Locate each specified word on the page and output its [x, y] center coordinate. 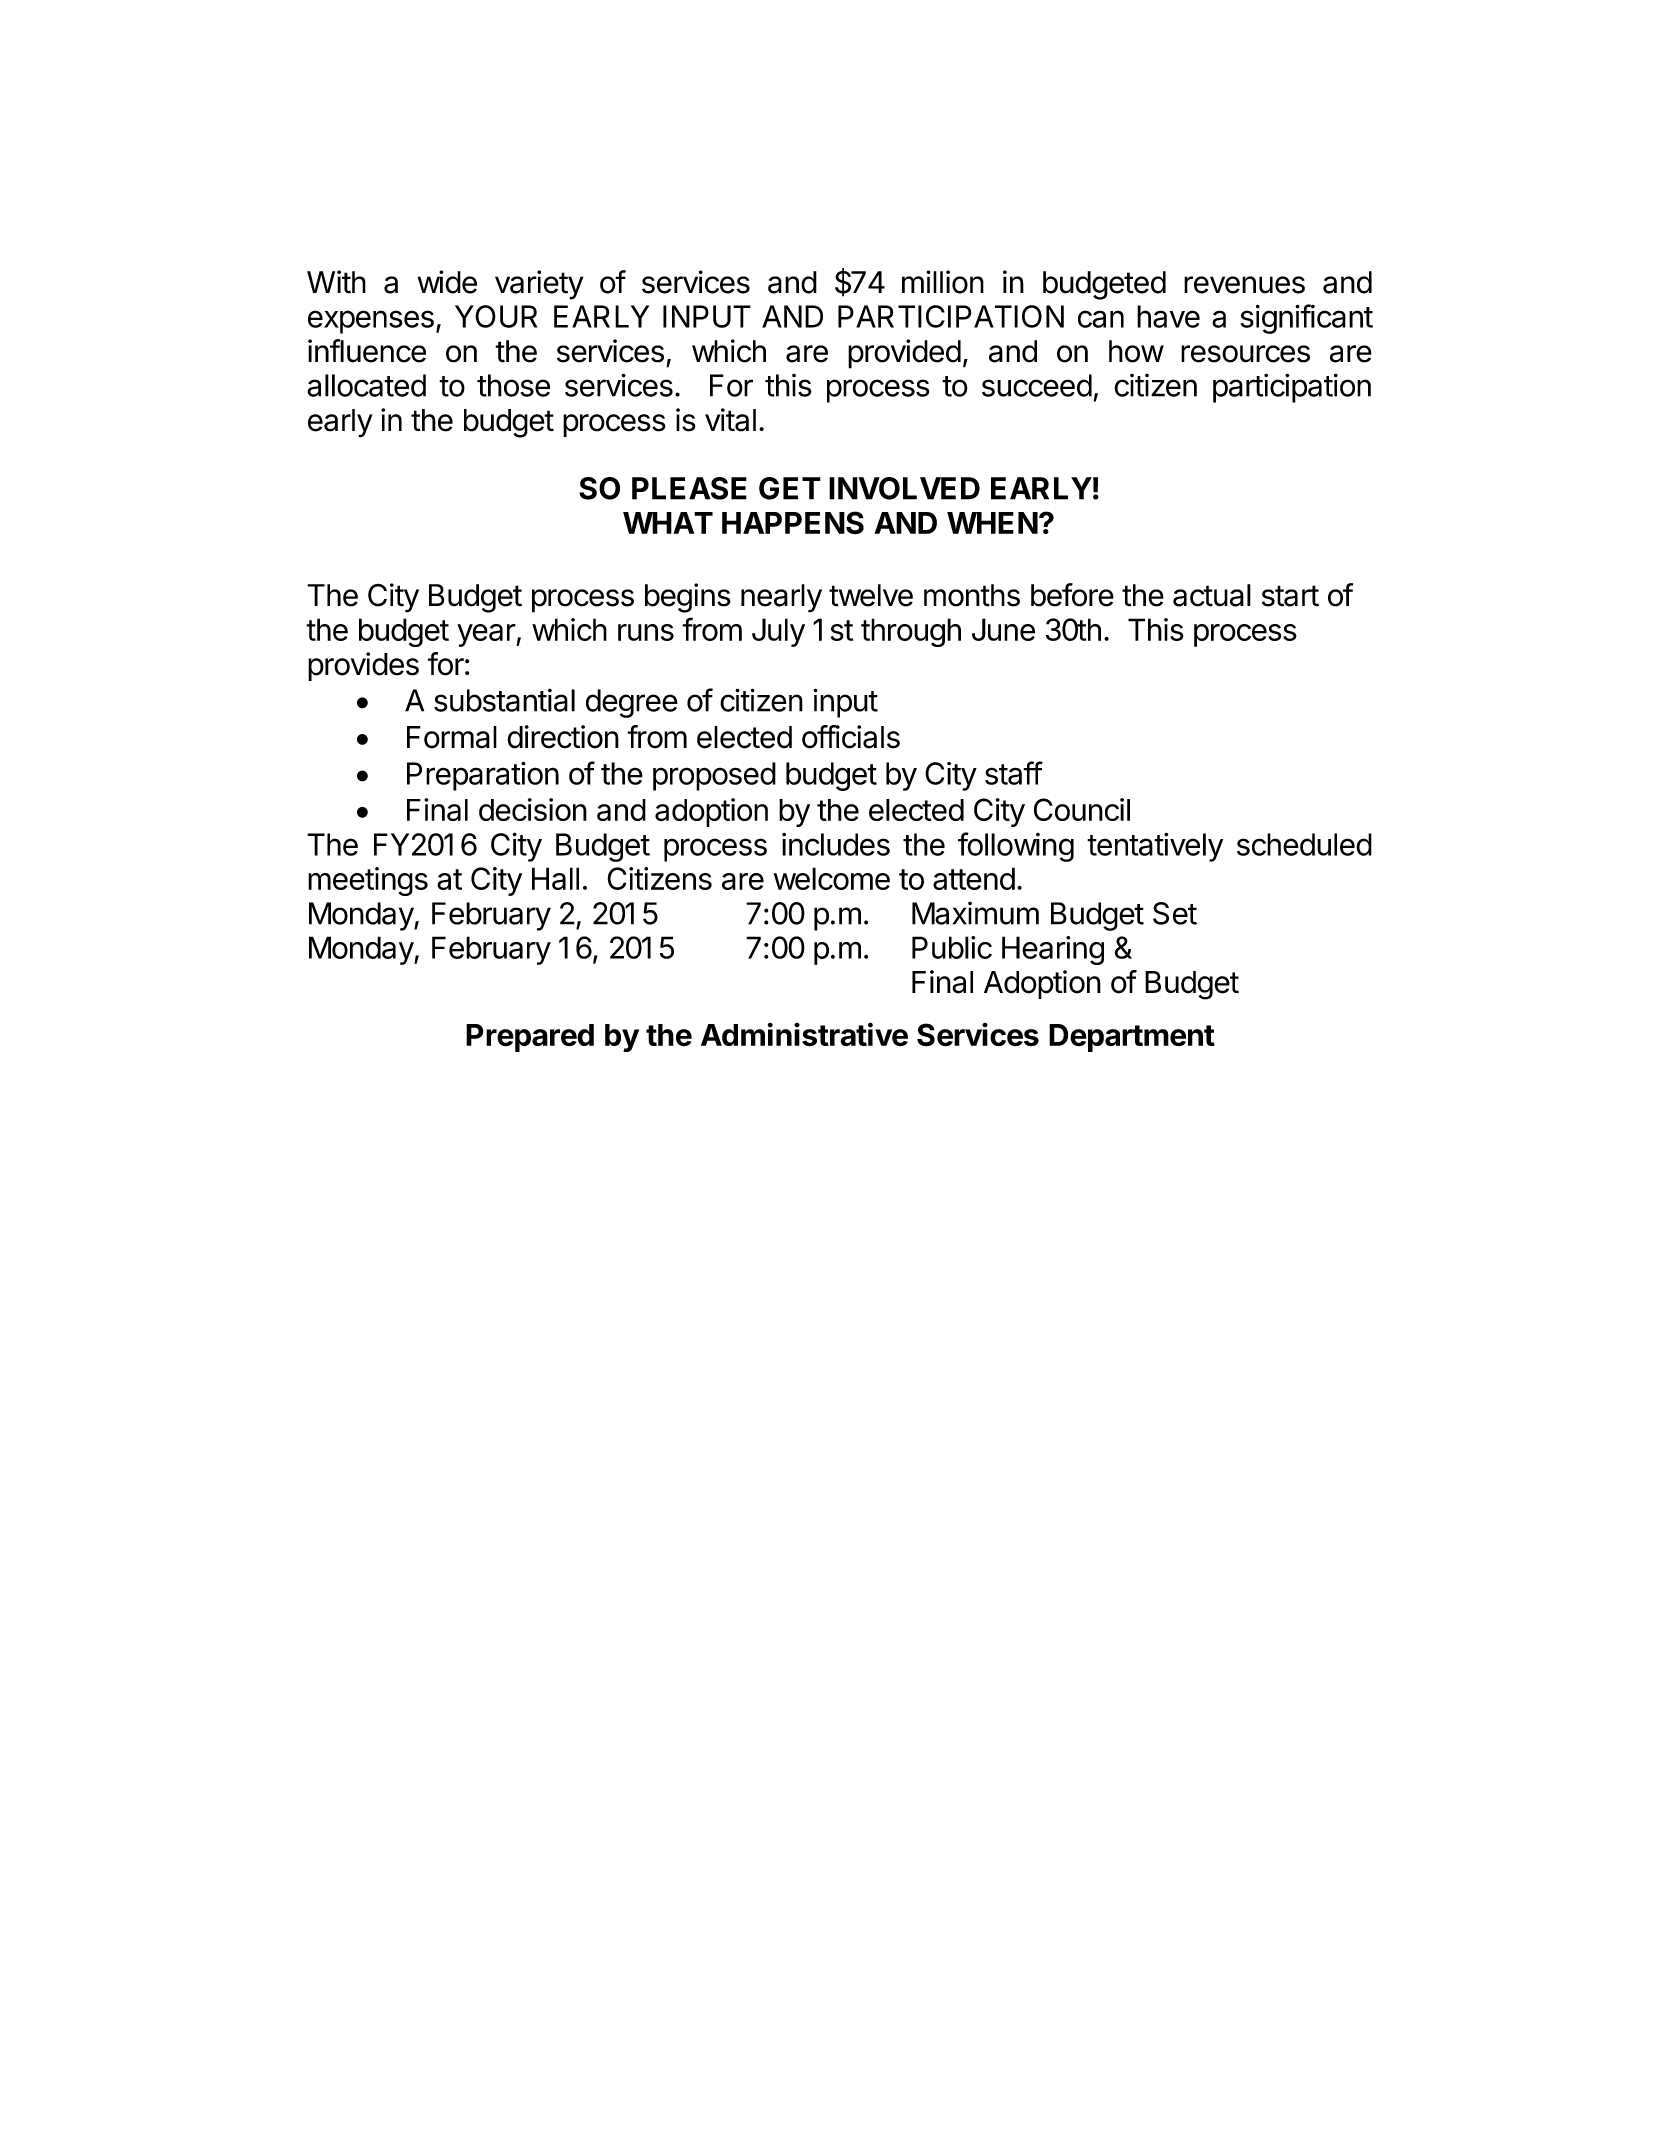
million [943, 282]
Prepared [530, 1038]
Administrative [804, 1034]
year [487, 635]
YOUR [496, 316]
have [1168, 316]
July [778, 632]
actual [1212, 595]
